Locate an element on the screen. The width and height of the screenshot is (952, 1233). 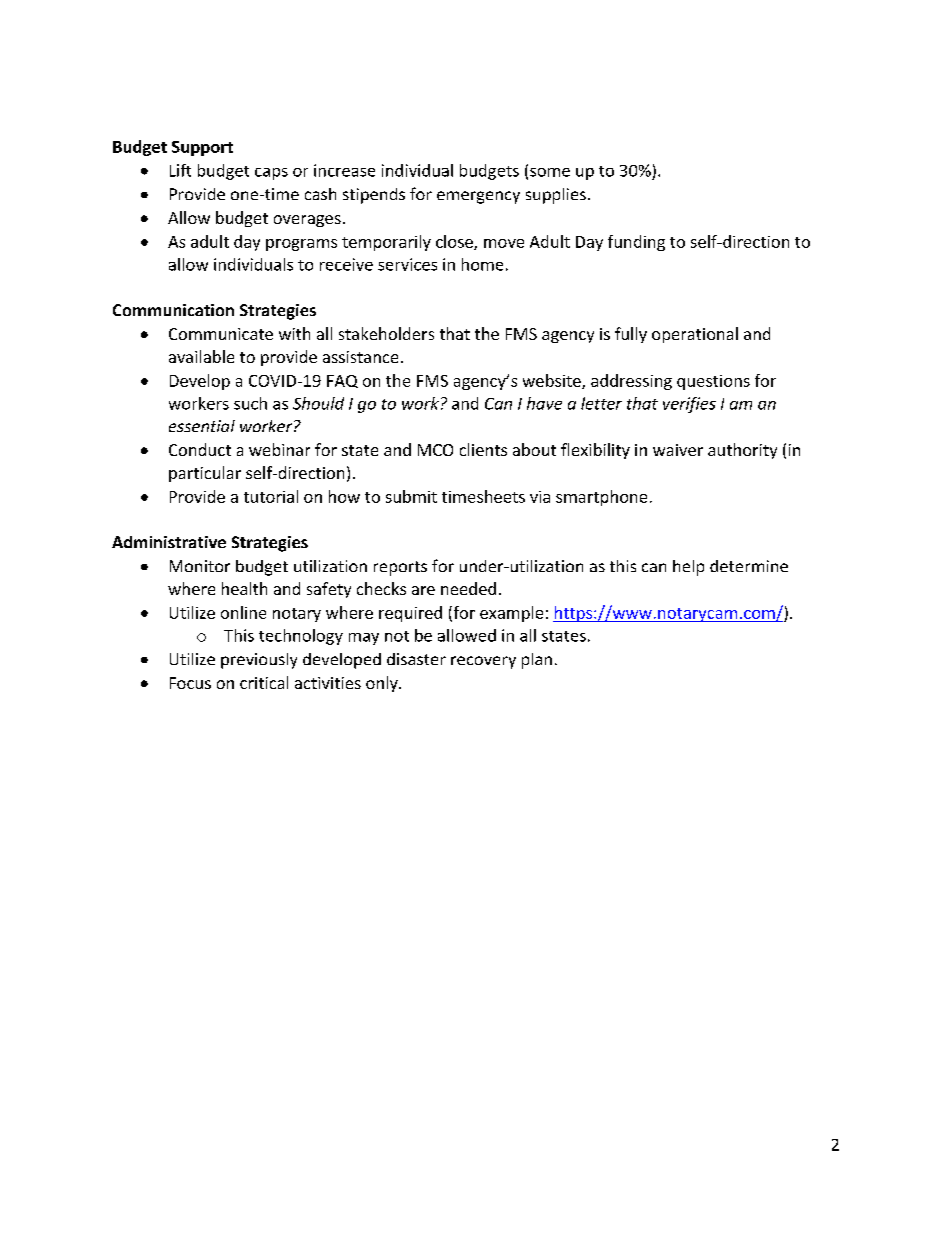
previously is located at coordinates (259, 661).
